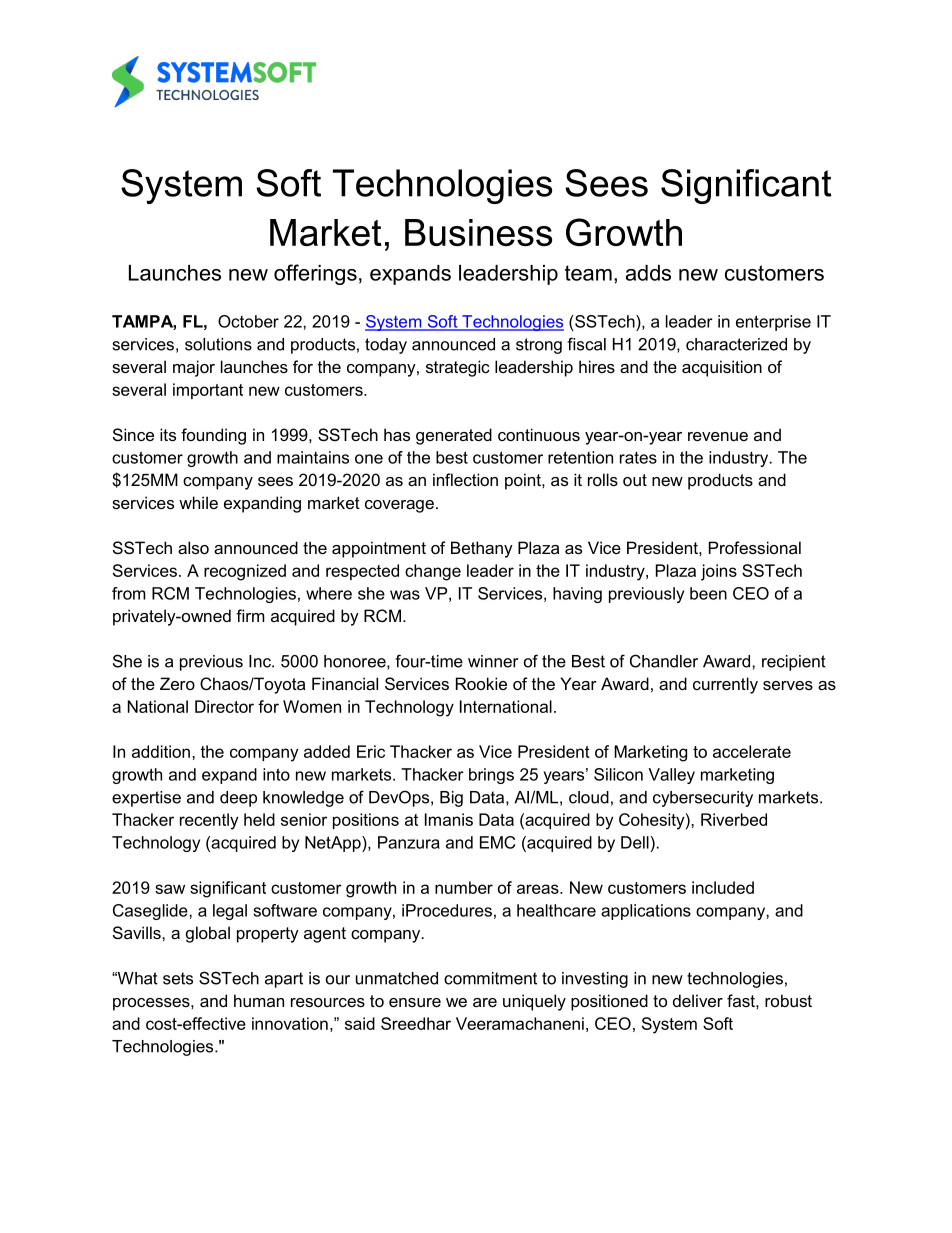 The width and height of the page is (952, 1233). What do you see at coordinates (491, 776) in the page?
I see `brings` at bounding box center [491, 776].
